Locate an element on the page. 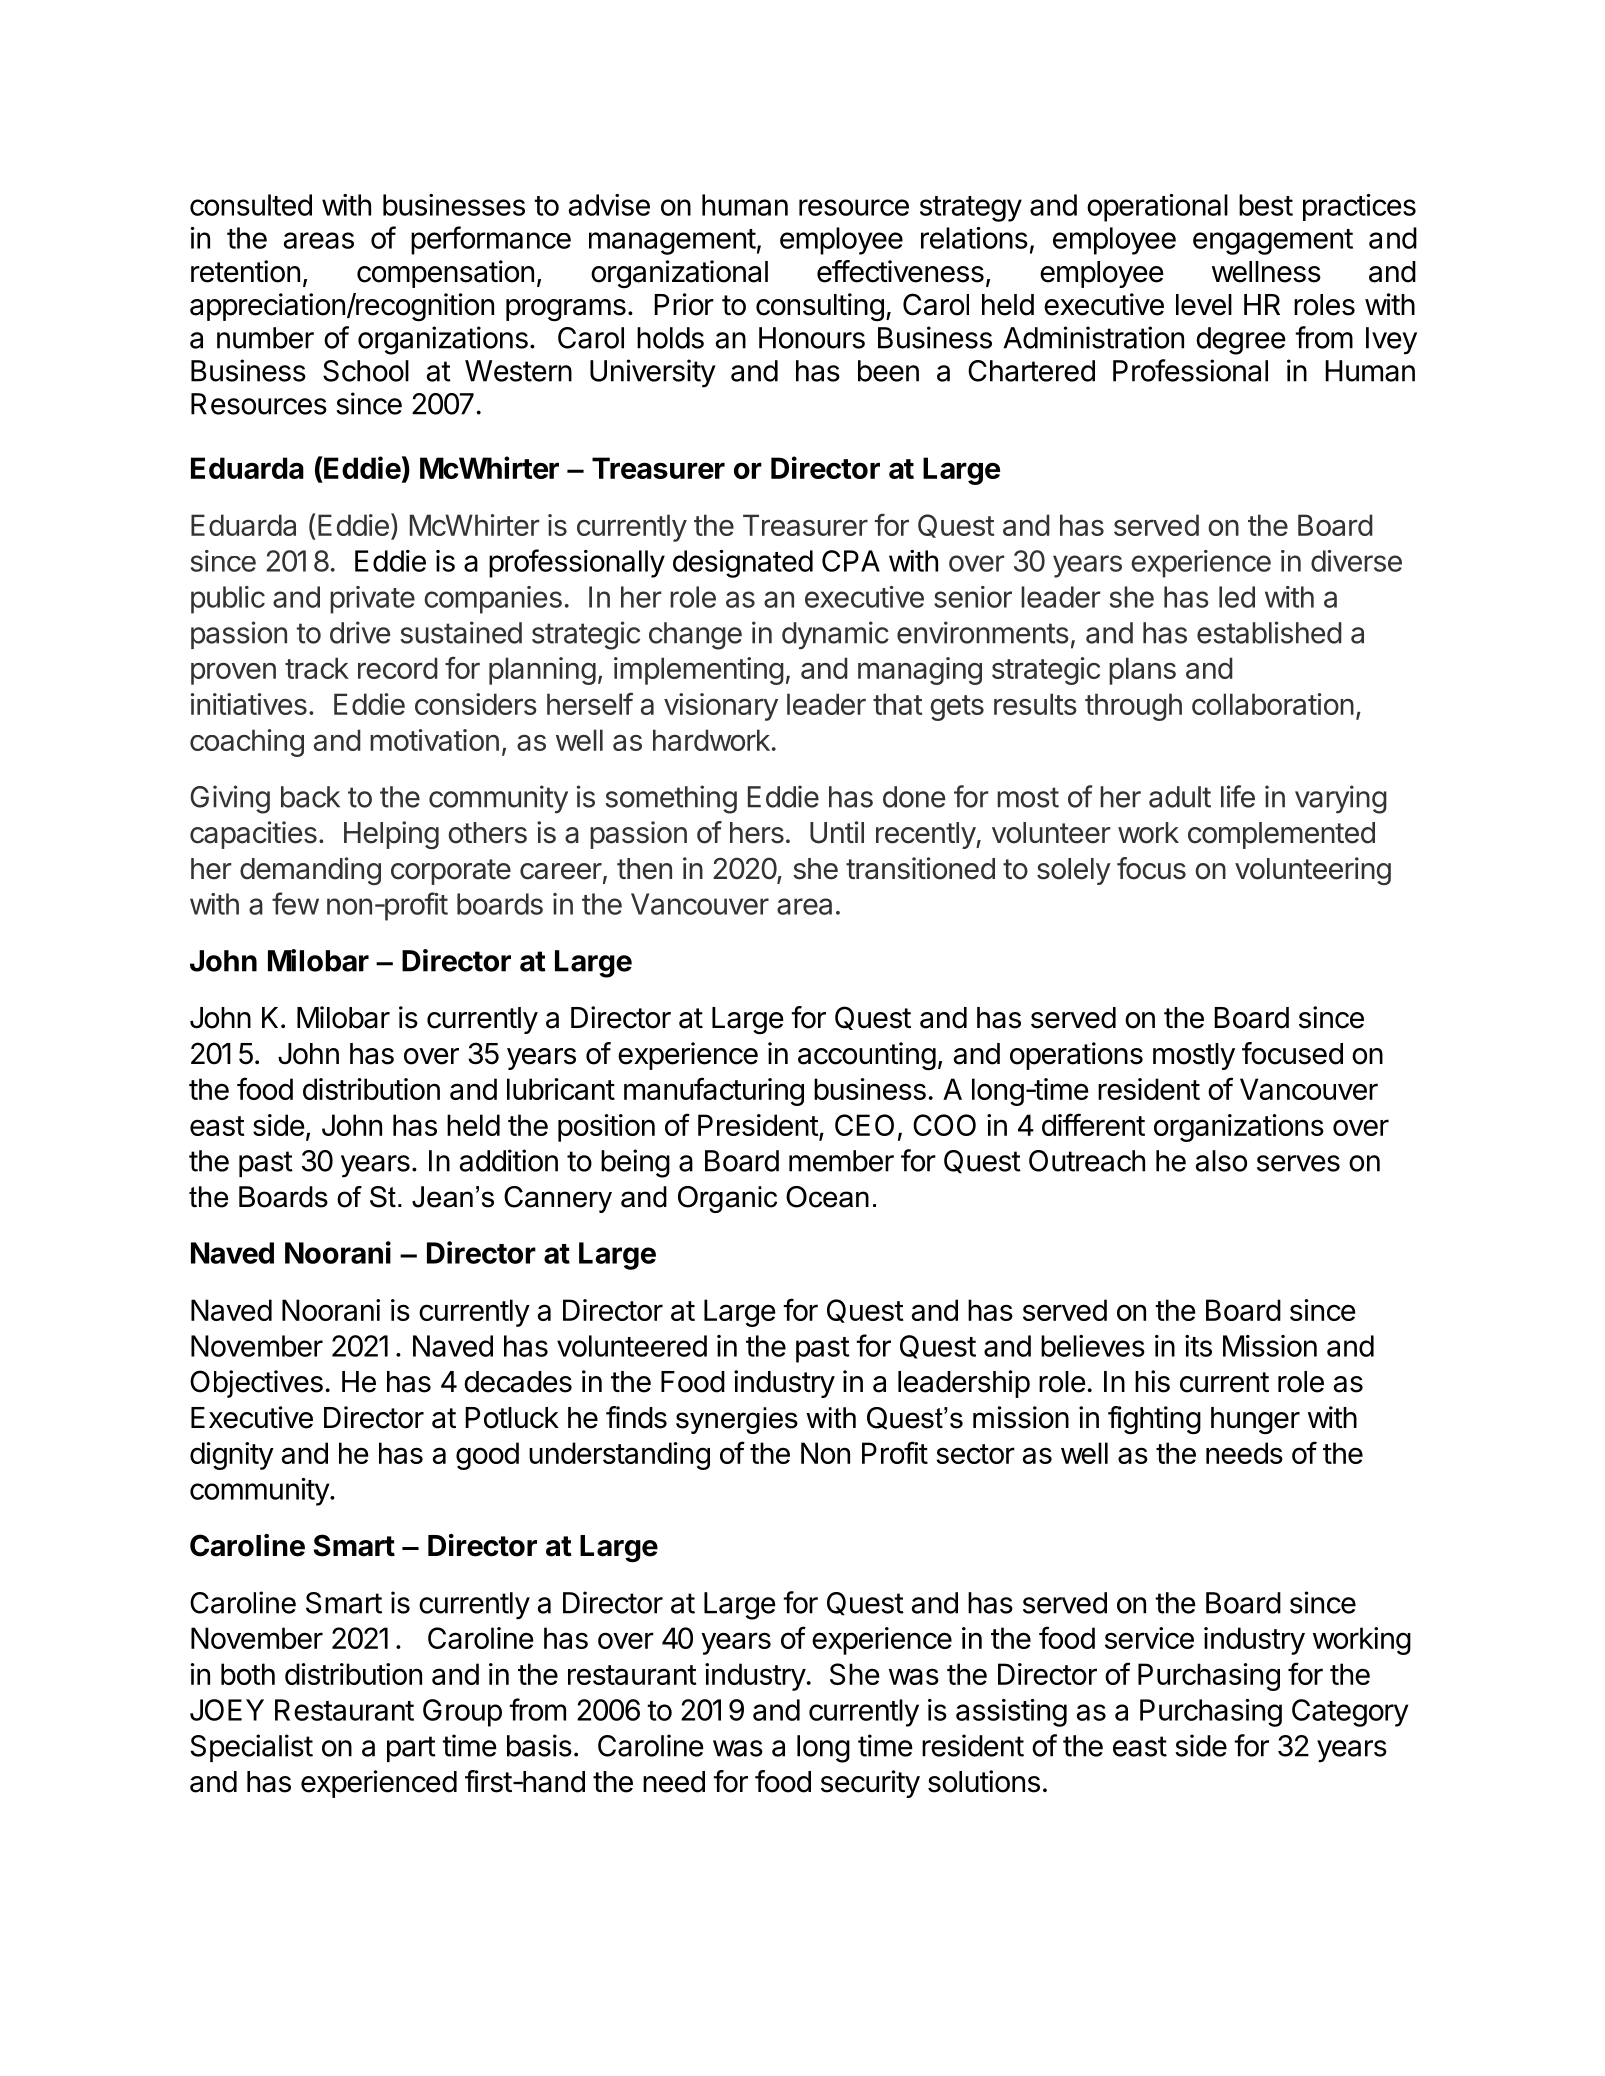 This document has height=2076, width=1605. engagement is located at coordinates (1273, 242).
